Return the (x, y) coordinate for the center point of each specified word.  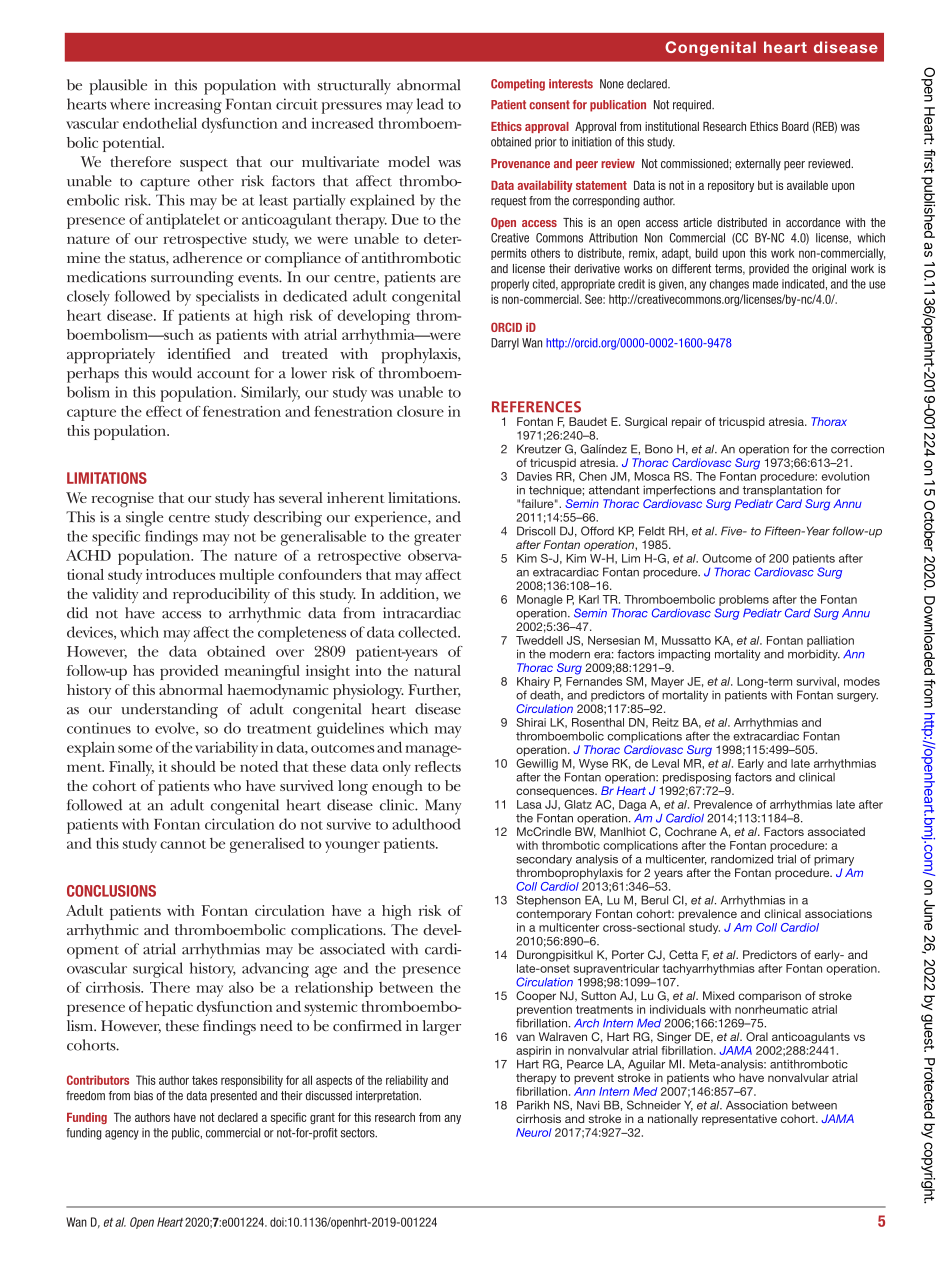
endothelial (160, 123)
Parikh (533, 1105)
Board (795, 126)
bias (143, 1096)
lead (430, 104)
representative (739, 1119)
